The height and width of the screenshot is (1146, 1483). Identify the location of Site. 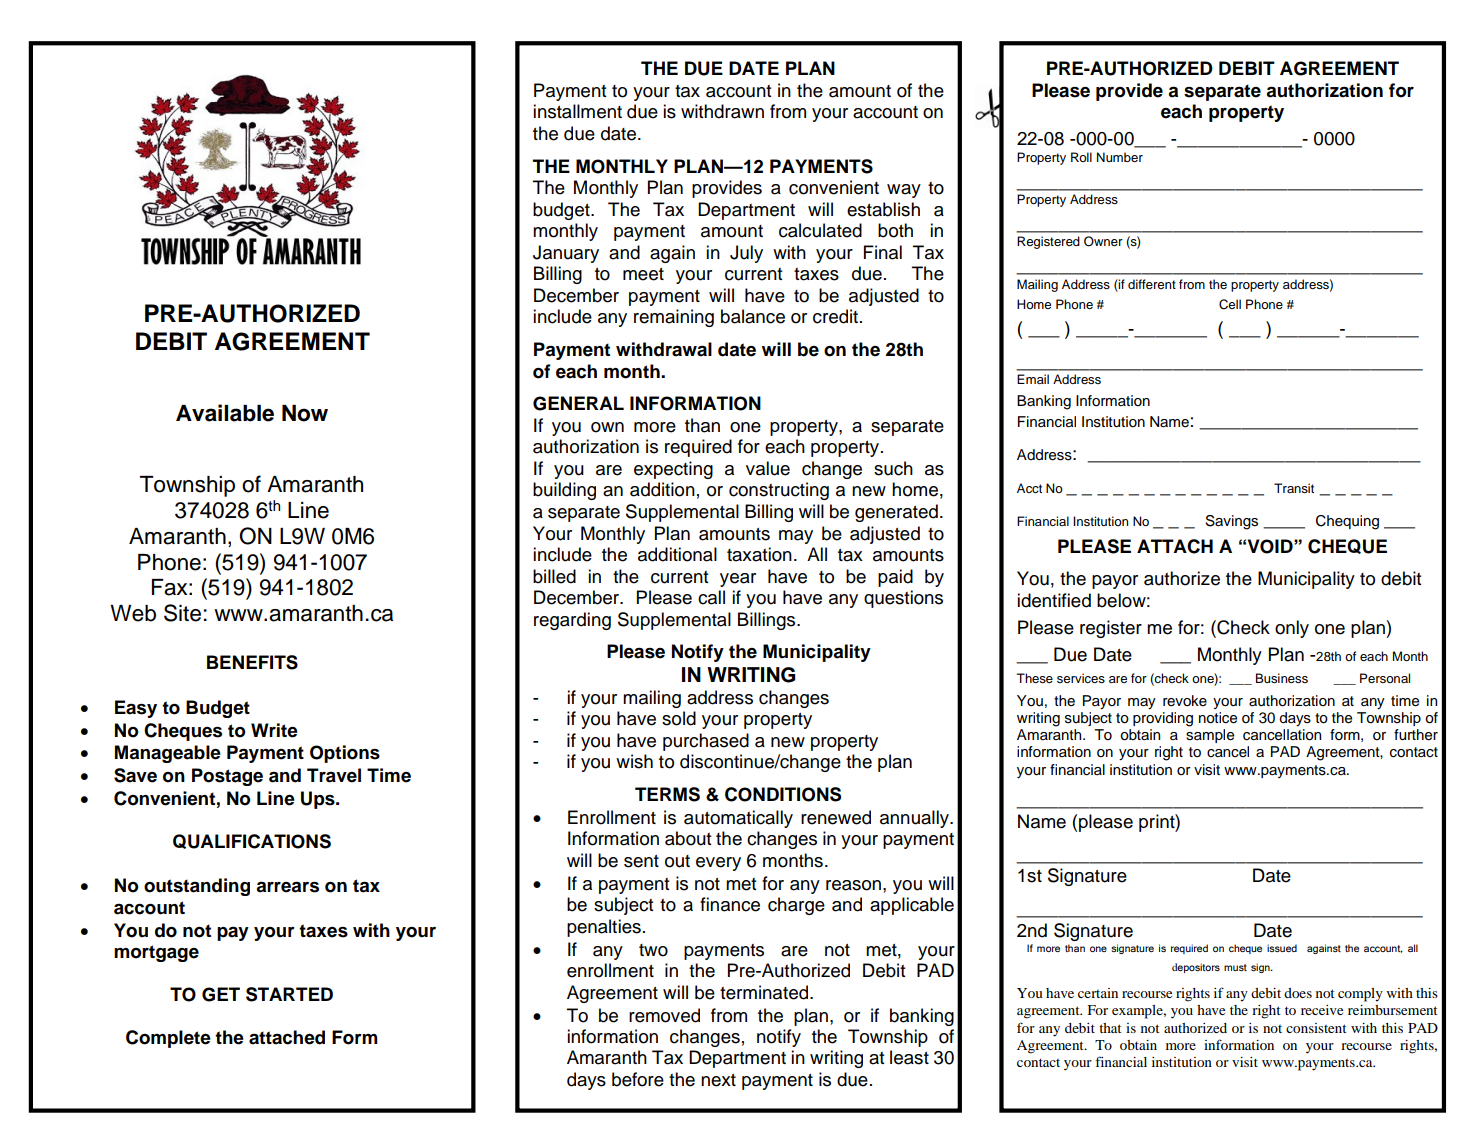
(182, 613).
